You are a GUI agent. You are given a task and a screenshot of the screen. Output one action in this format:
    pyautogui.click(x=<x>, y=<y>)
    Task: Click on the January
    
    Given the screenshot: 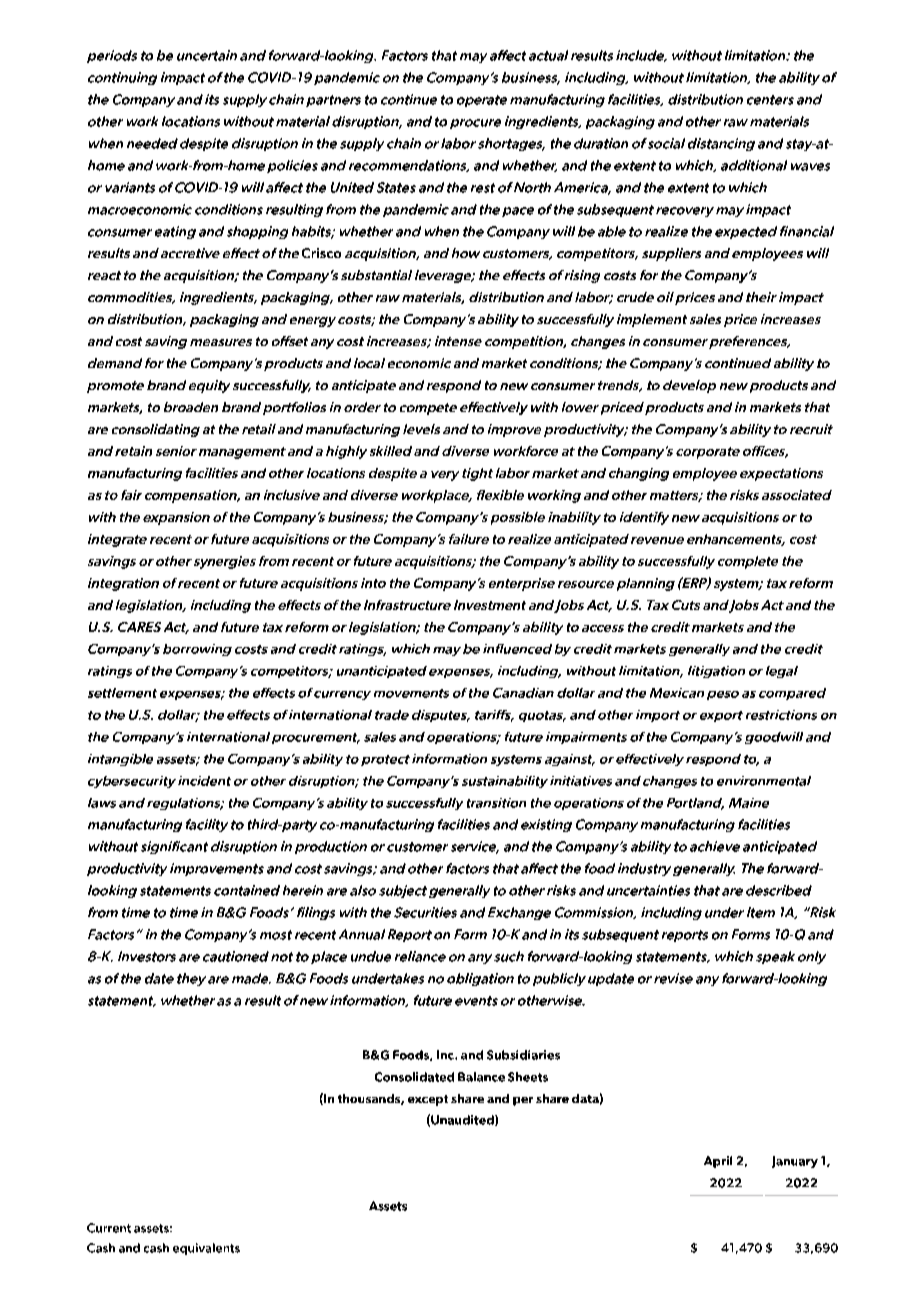 What is the action you would take?
    pyautogui.click(x=795, y=1162)
